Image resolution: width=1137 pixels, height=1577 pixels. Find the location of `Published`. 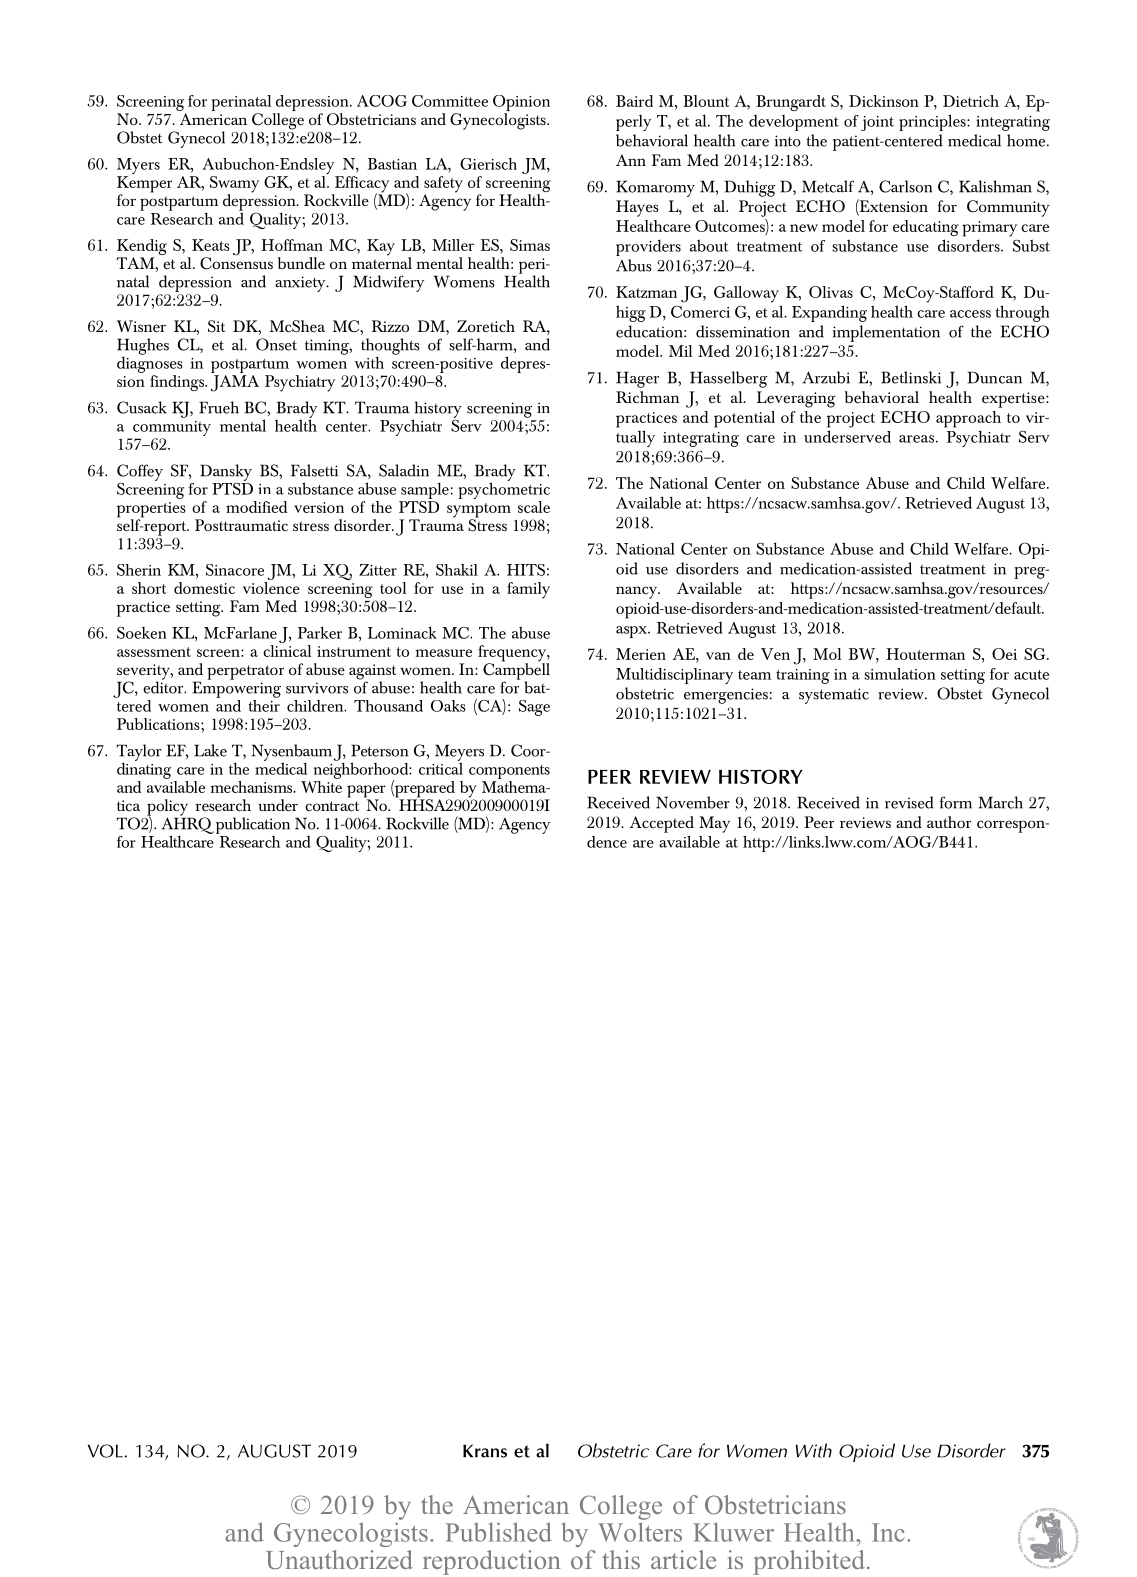

Published is located at coordinates (498, 1532).
